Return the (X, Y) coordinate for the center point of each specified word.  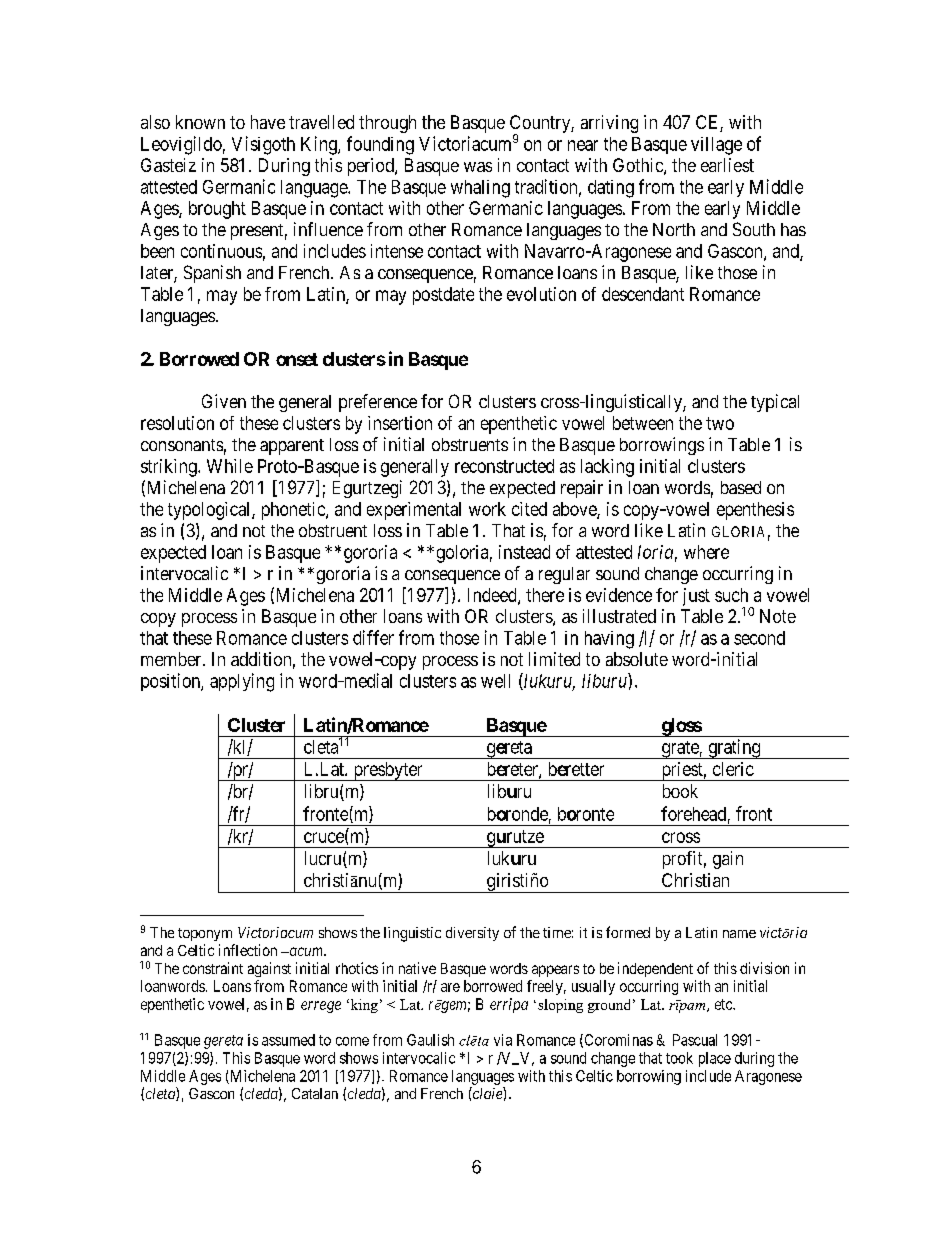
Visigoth (263, 145)
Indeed (493, 596)
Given (224, 401)
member (172, 659)
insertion (400, 423)
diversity (472, 934)
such (731, 595)
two (720, 423)
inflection (248, 950)
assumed (288, 1040)
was (478, 167)
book (680, 791)
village (716, 146)
